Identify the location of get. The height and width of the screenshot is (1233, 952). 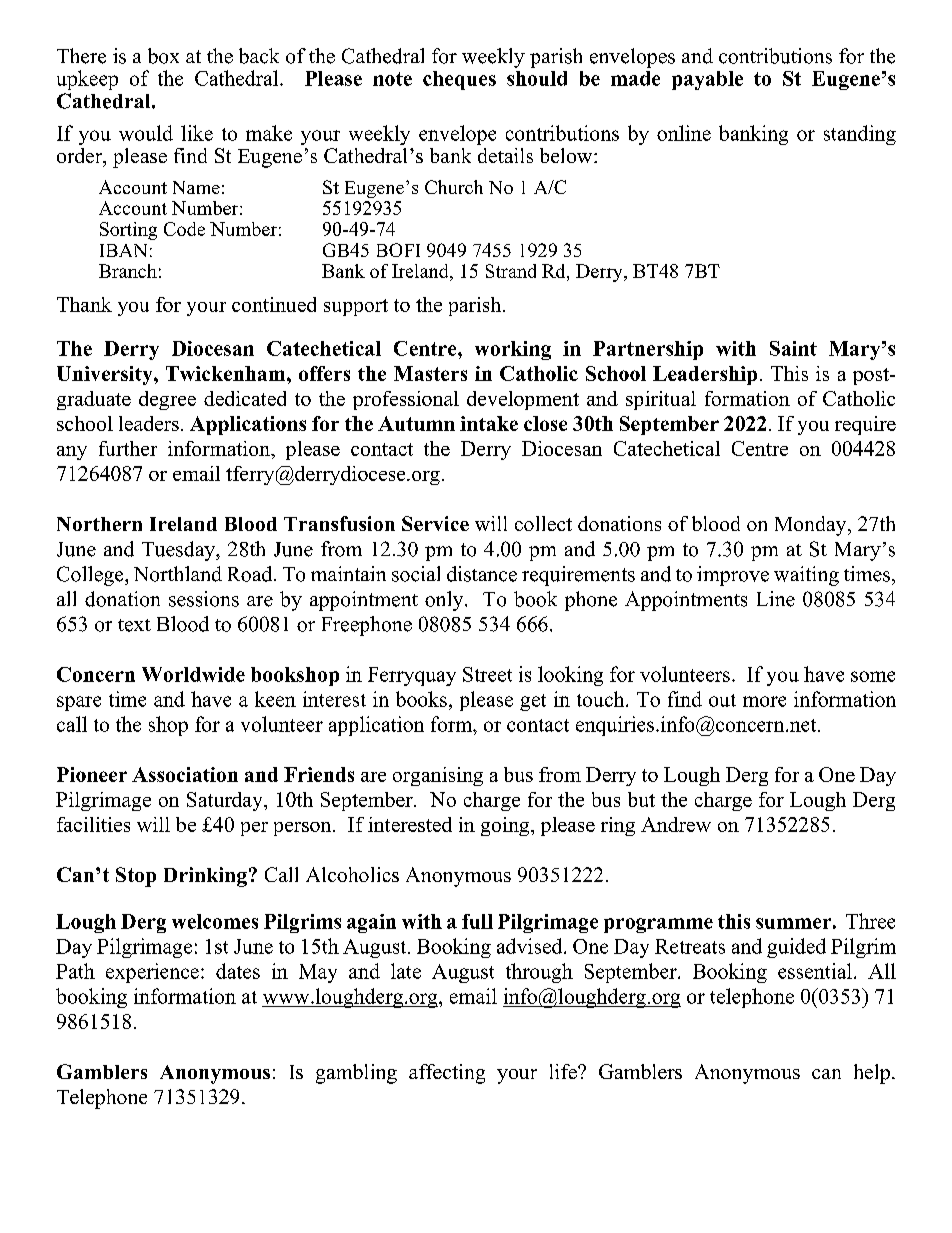
(533, 702).
